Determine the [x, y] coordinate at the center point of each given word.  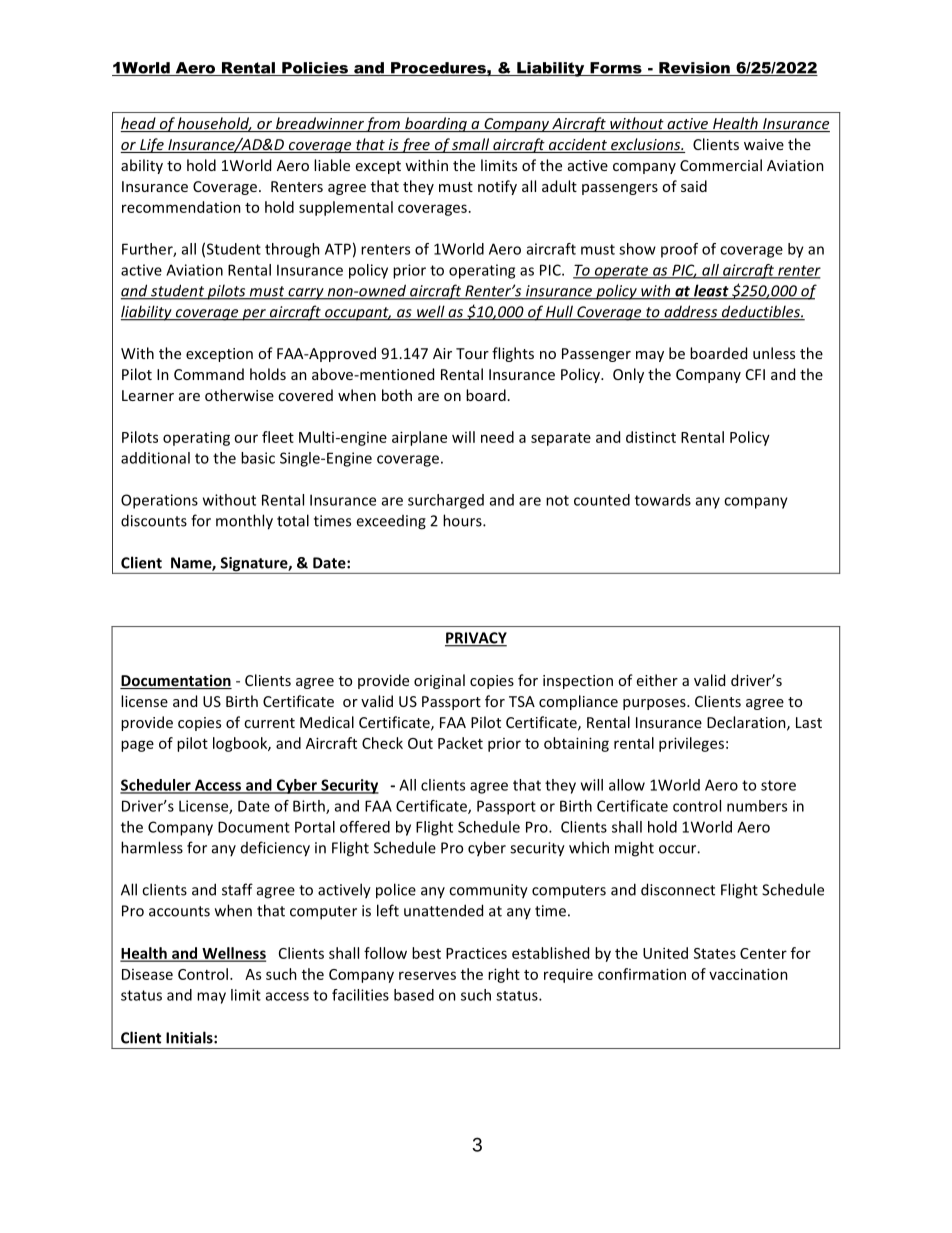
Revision [694, 69]
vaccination [748, 974]
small [471, 145]
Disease [147, 974]
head [139, 124]
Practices [476, 953]
